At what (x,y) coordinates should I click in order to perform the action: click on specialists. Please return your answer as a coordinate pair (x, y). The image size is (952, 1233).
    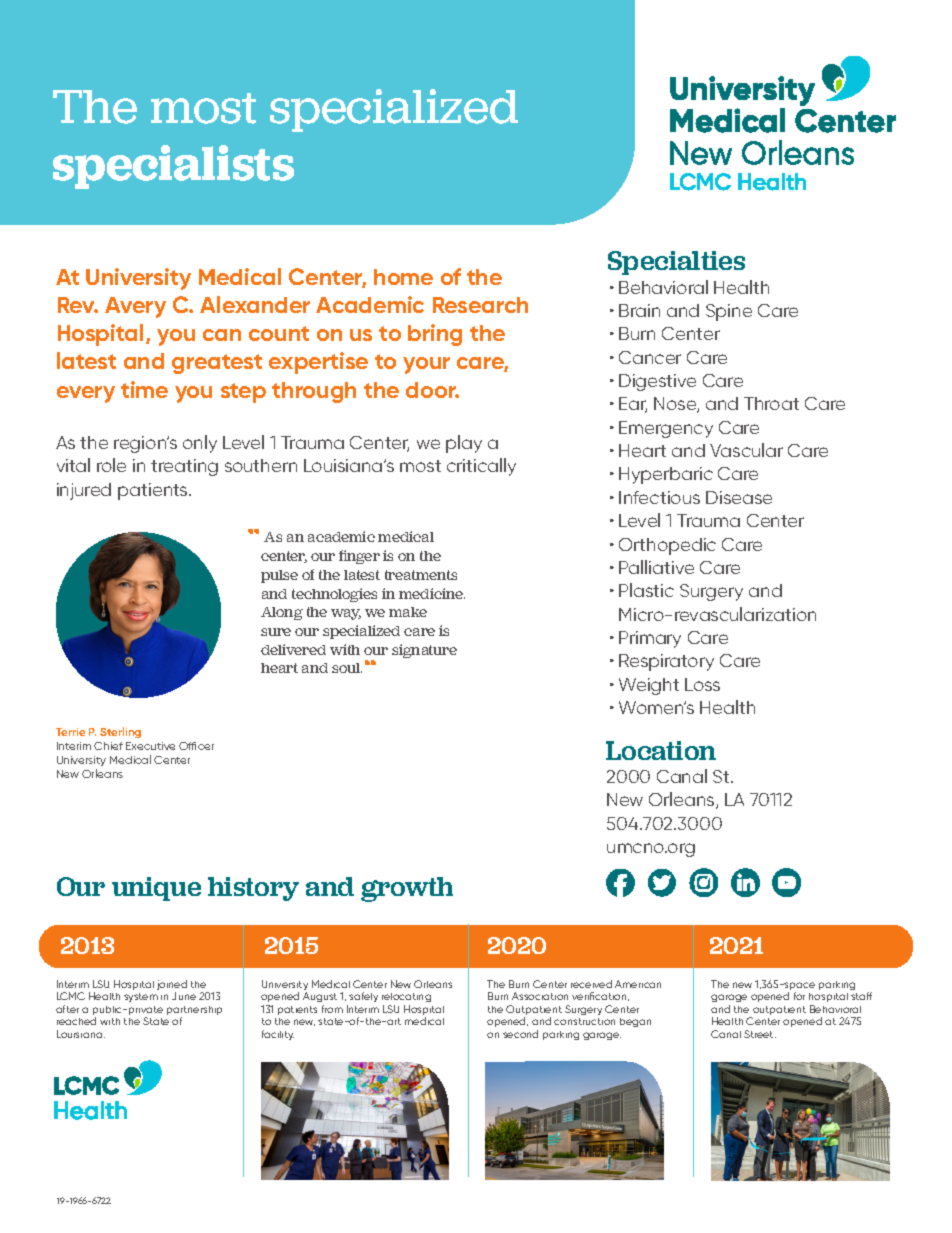
    Looking at the image, I should click on (173, 167).
